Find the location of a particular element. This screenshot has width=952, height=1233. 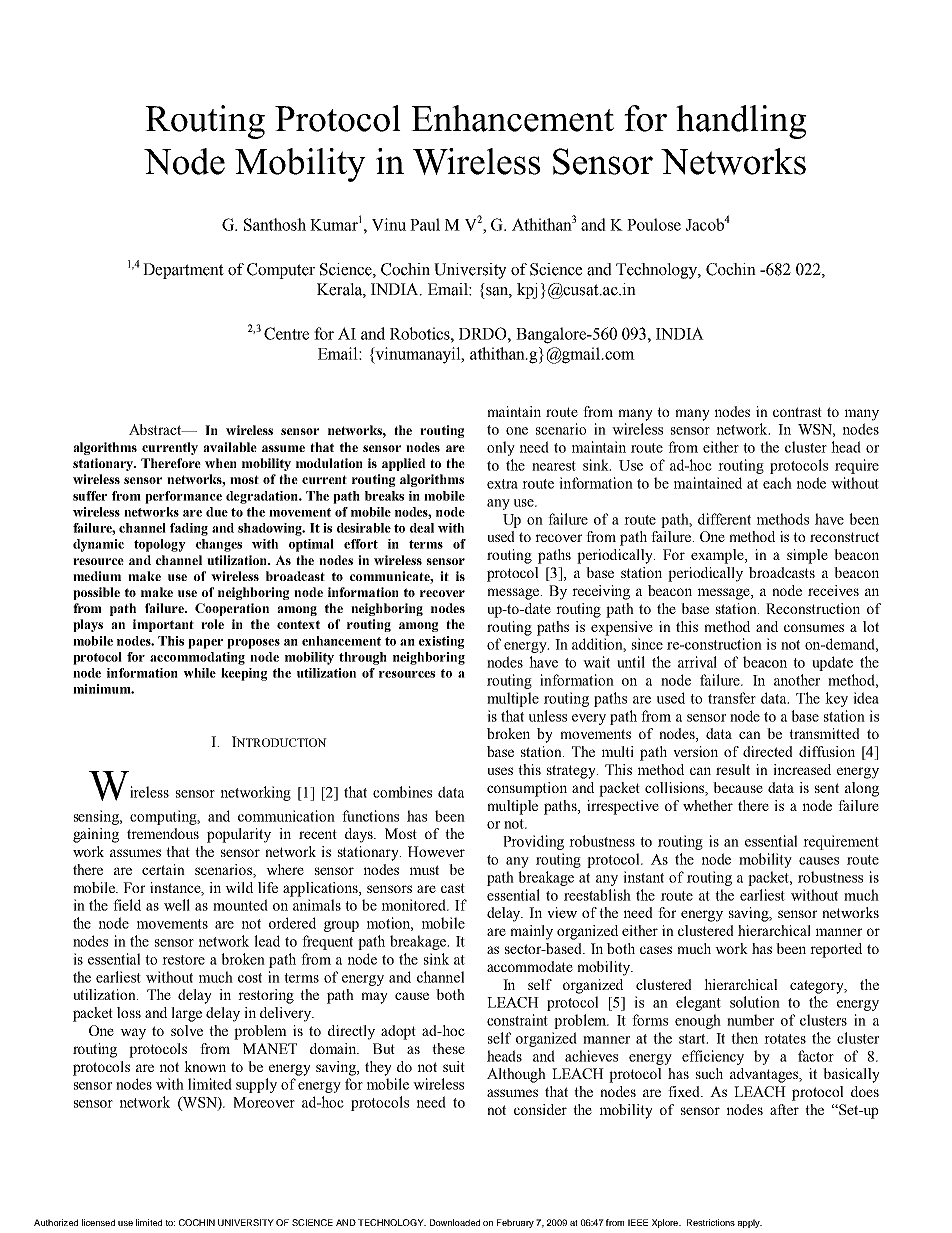

Paul is located at coordinates (425, 224).
